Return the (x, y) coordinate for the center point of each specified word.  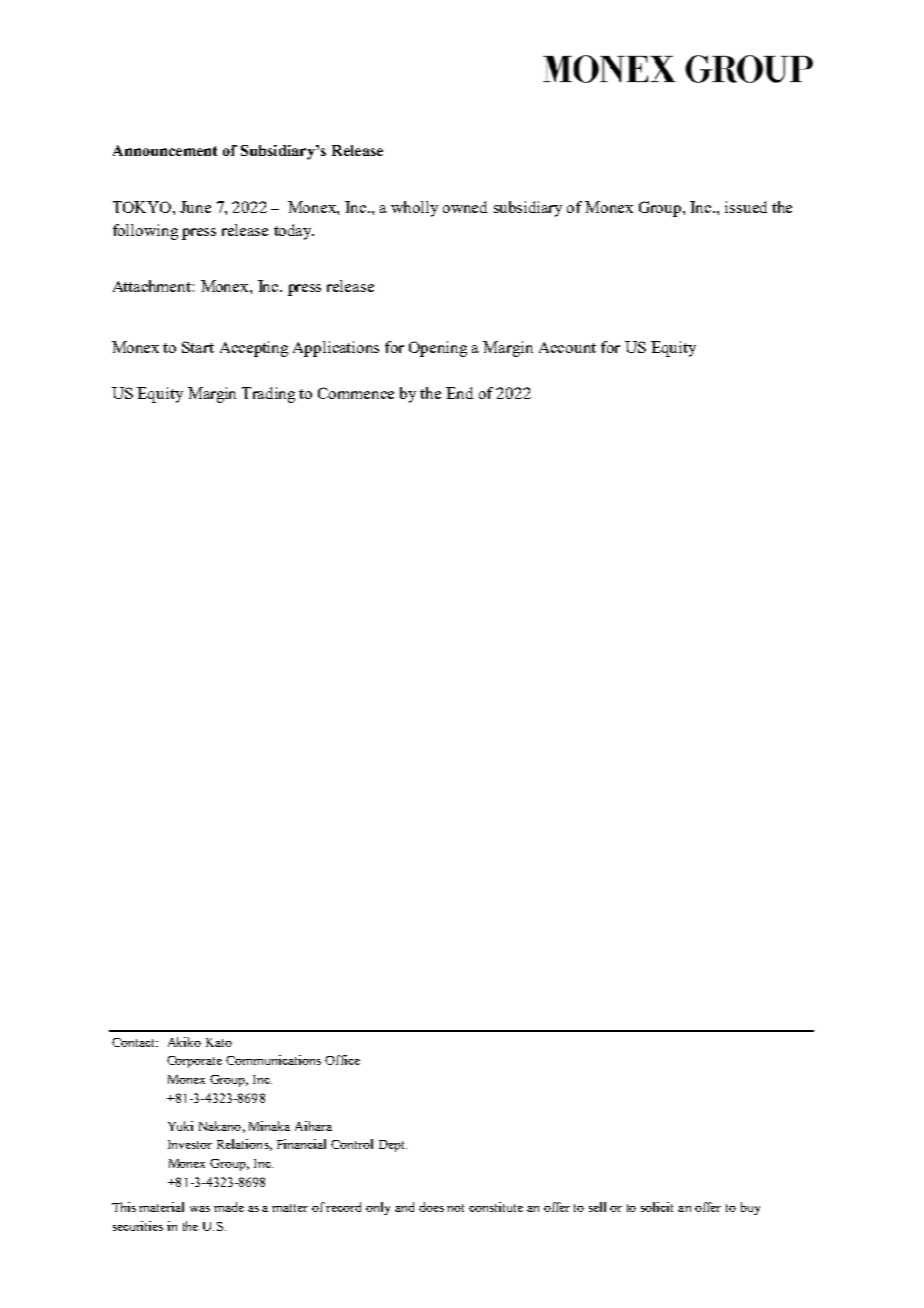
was (200, 1209)
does (431, 1207)
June (195, 207)
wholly (414, 209)
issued (746, 207)
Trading (268, 395)
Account (567, 347)
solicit (657, 1207)
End (459, 393)
